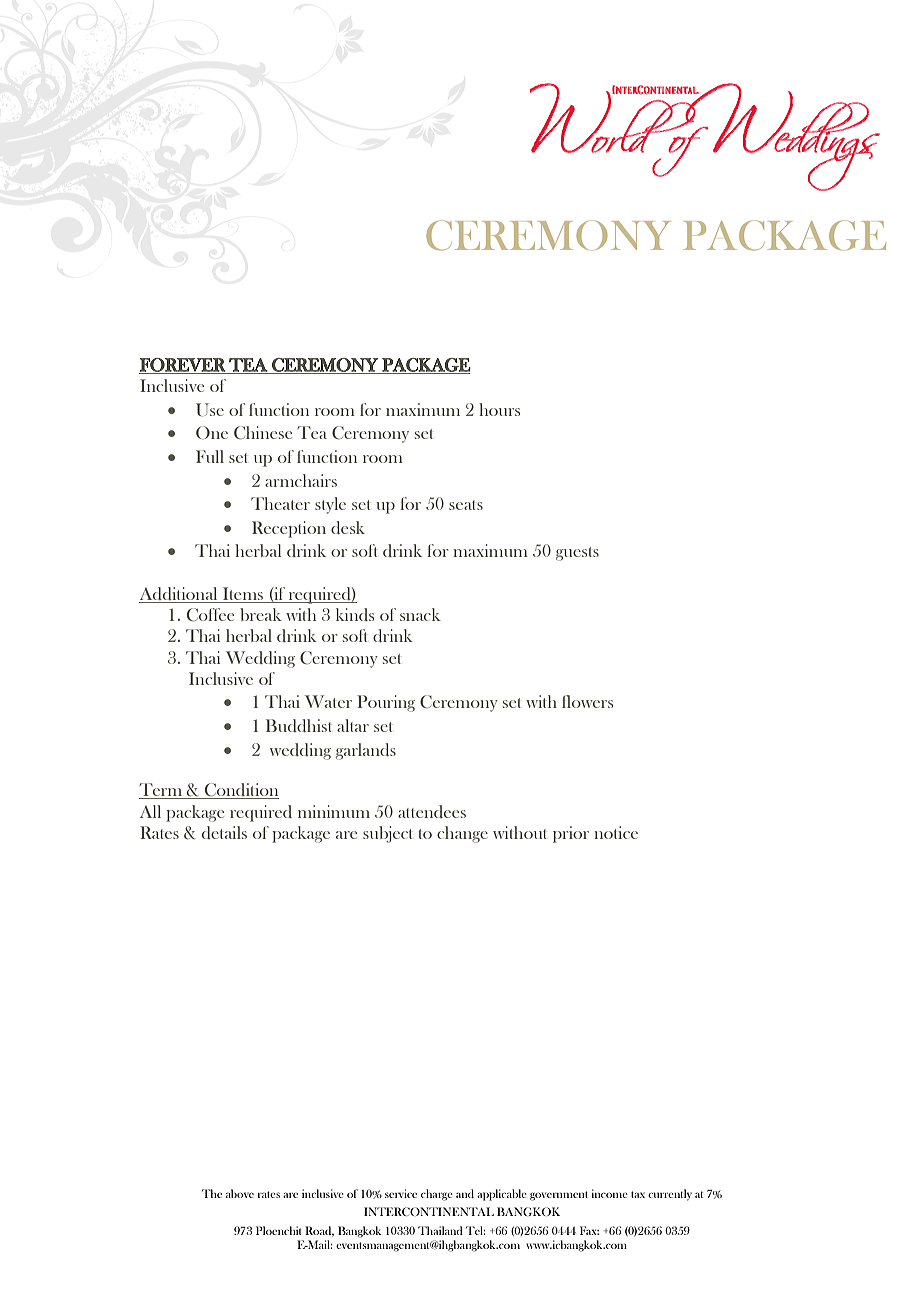  I want to click on above, so click(240, 1193).
